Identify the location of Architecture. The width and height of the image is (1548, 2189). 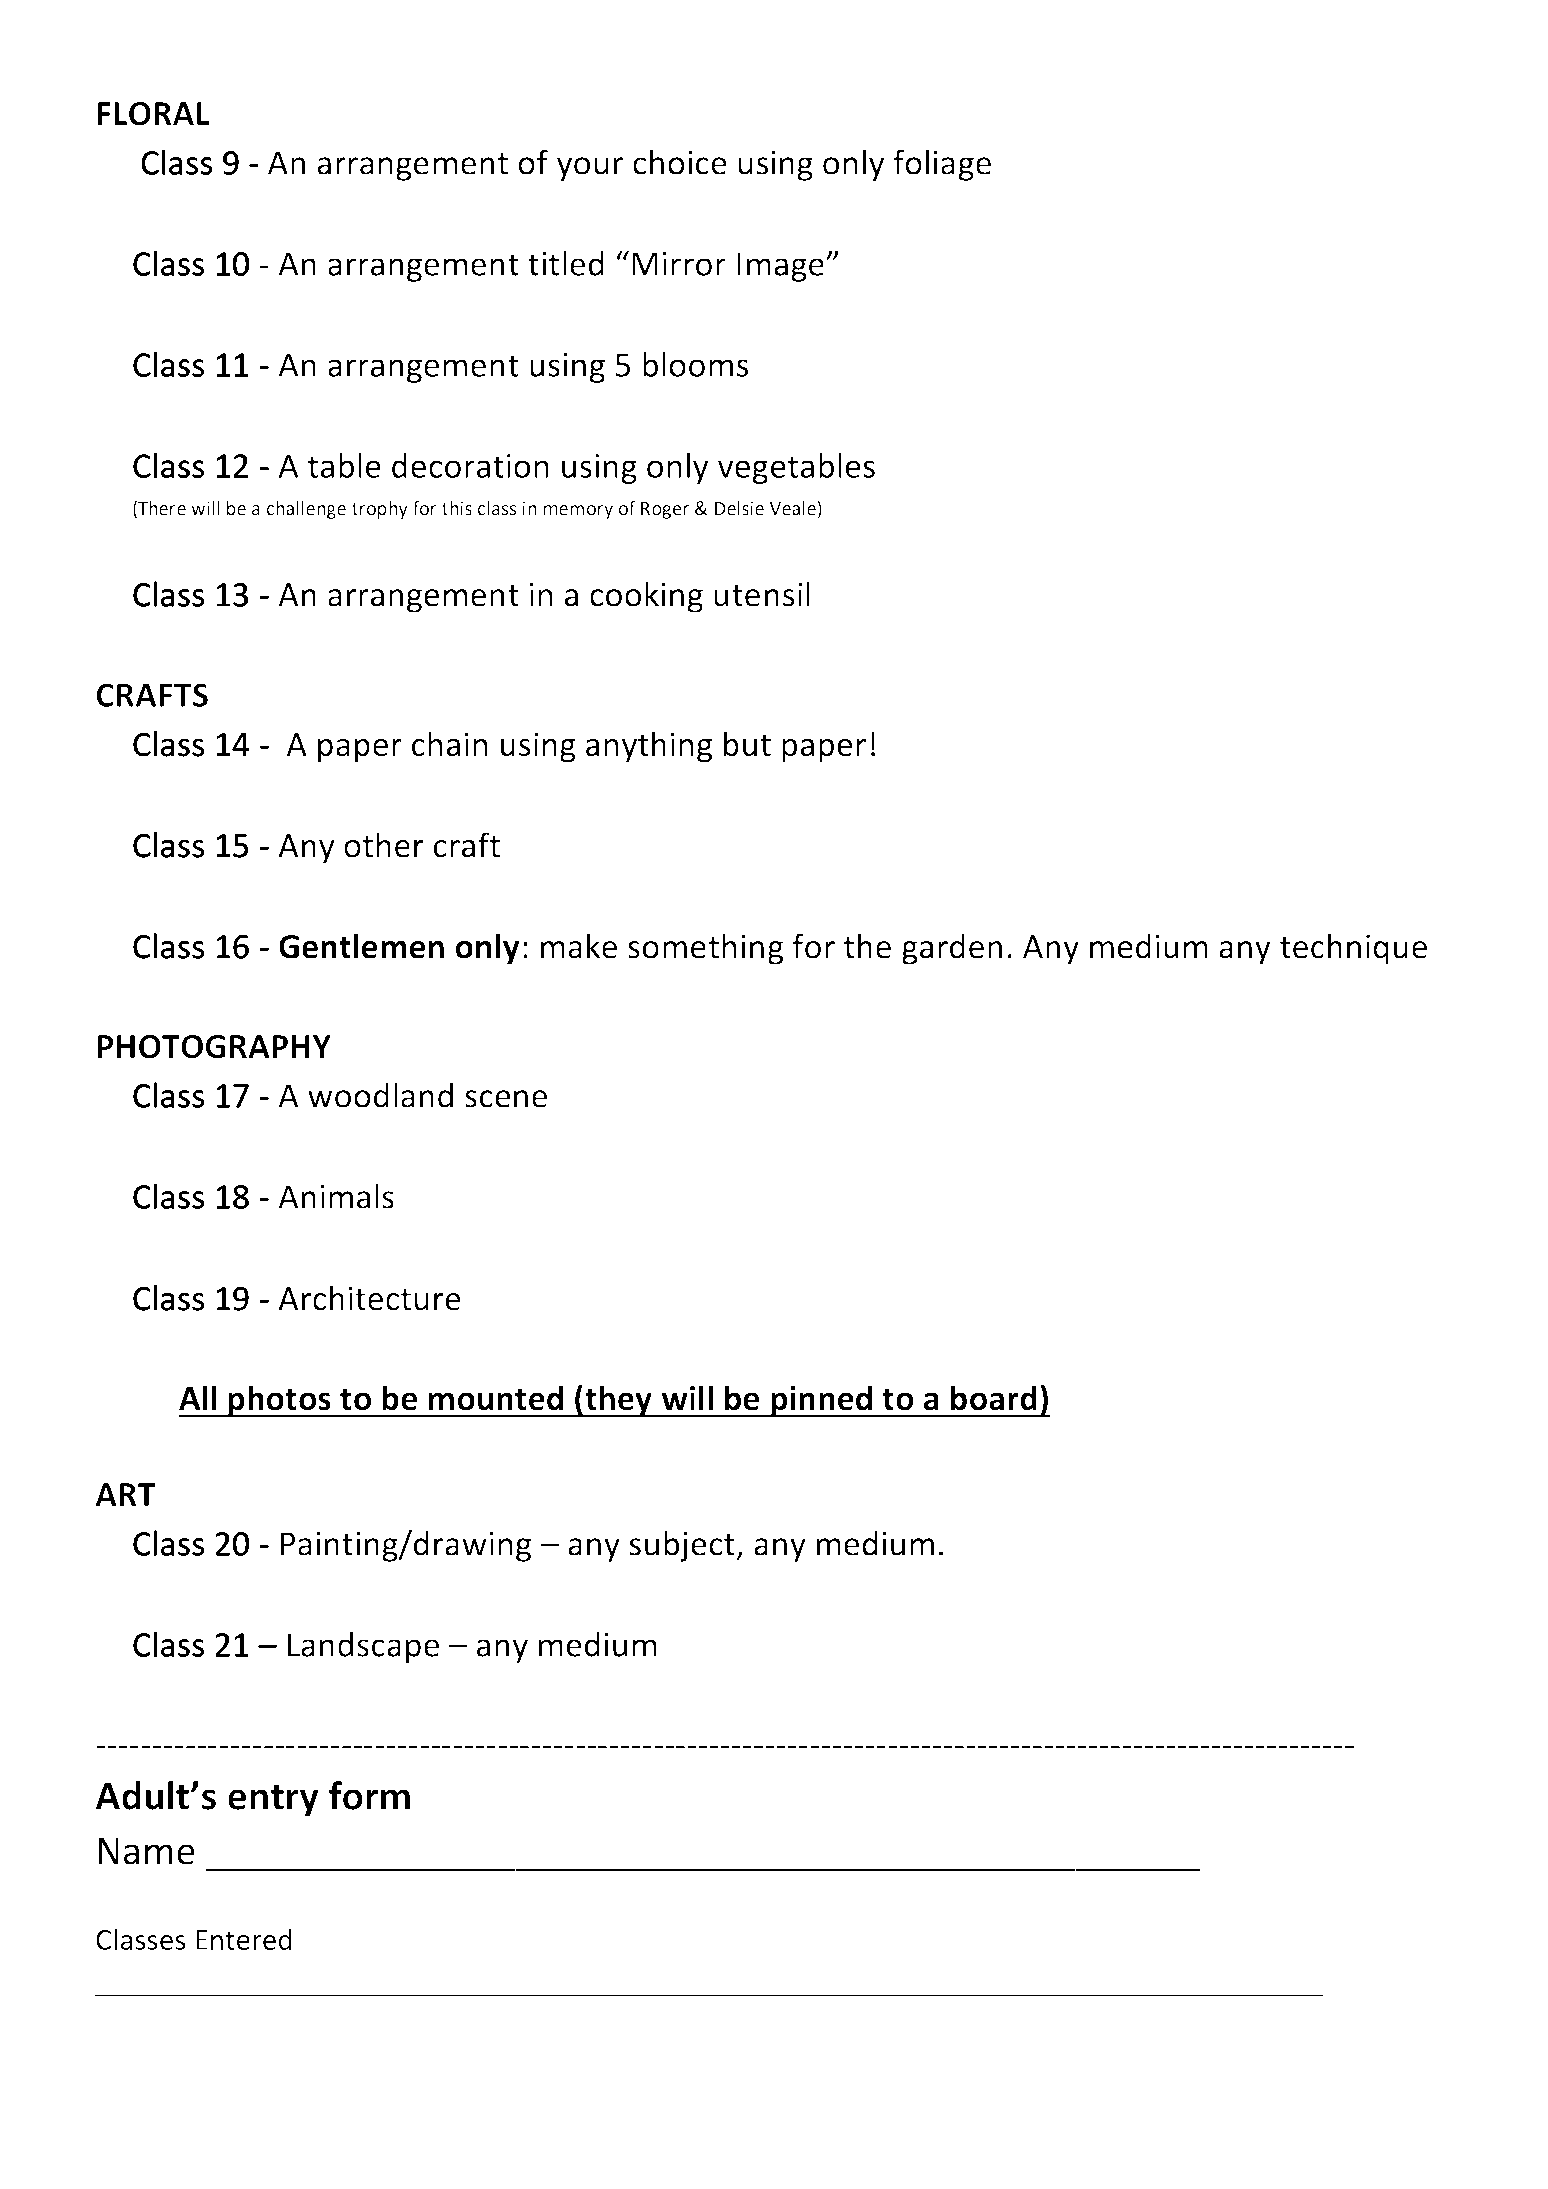
(369, 1298).
